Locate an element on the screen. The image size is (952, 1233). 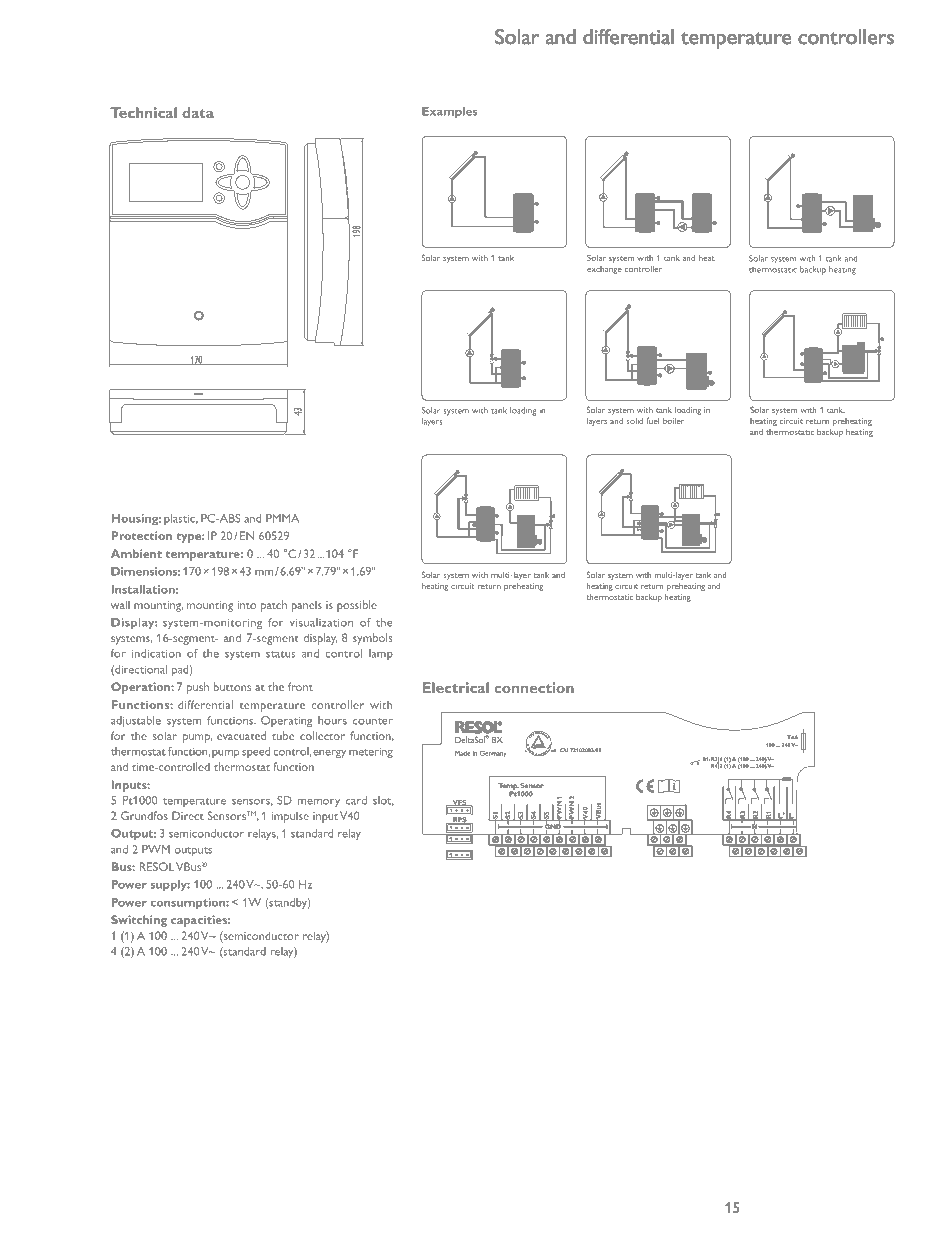
data is located at coordinates (198, 112).
